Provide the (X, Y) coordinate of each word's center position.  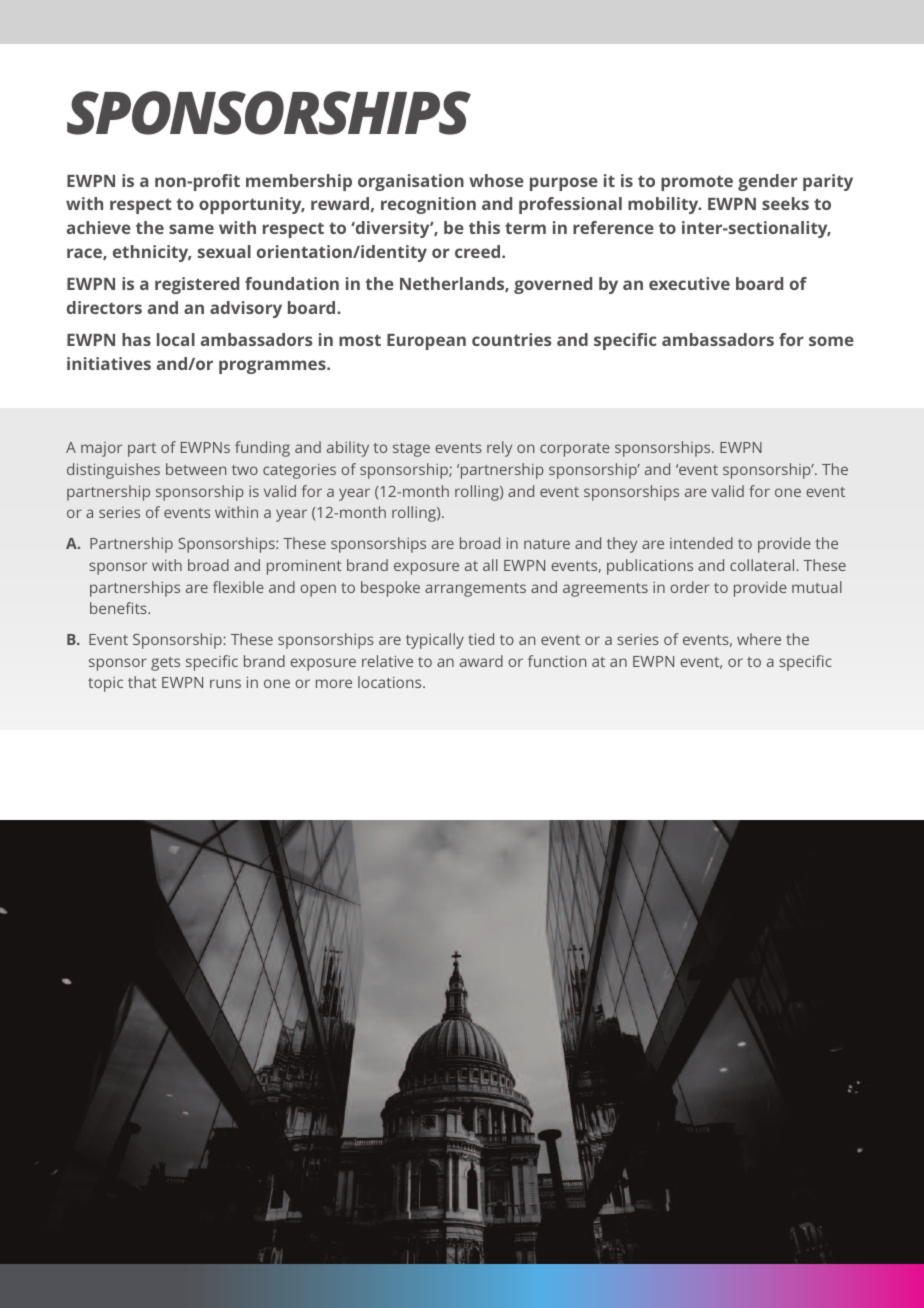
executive (689, 283)
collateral (762, 565)
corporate (575, 450)
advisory (246, 309)
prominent (304, 567)
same (191, 229)
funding (262, 449)
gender (768, 182)
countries (511, 339)
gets (165, 664)
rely (499, 449)
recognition (428, 205)
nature (547, 544)
